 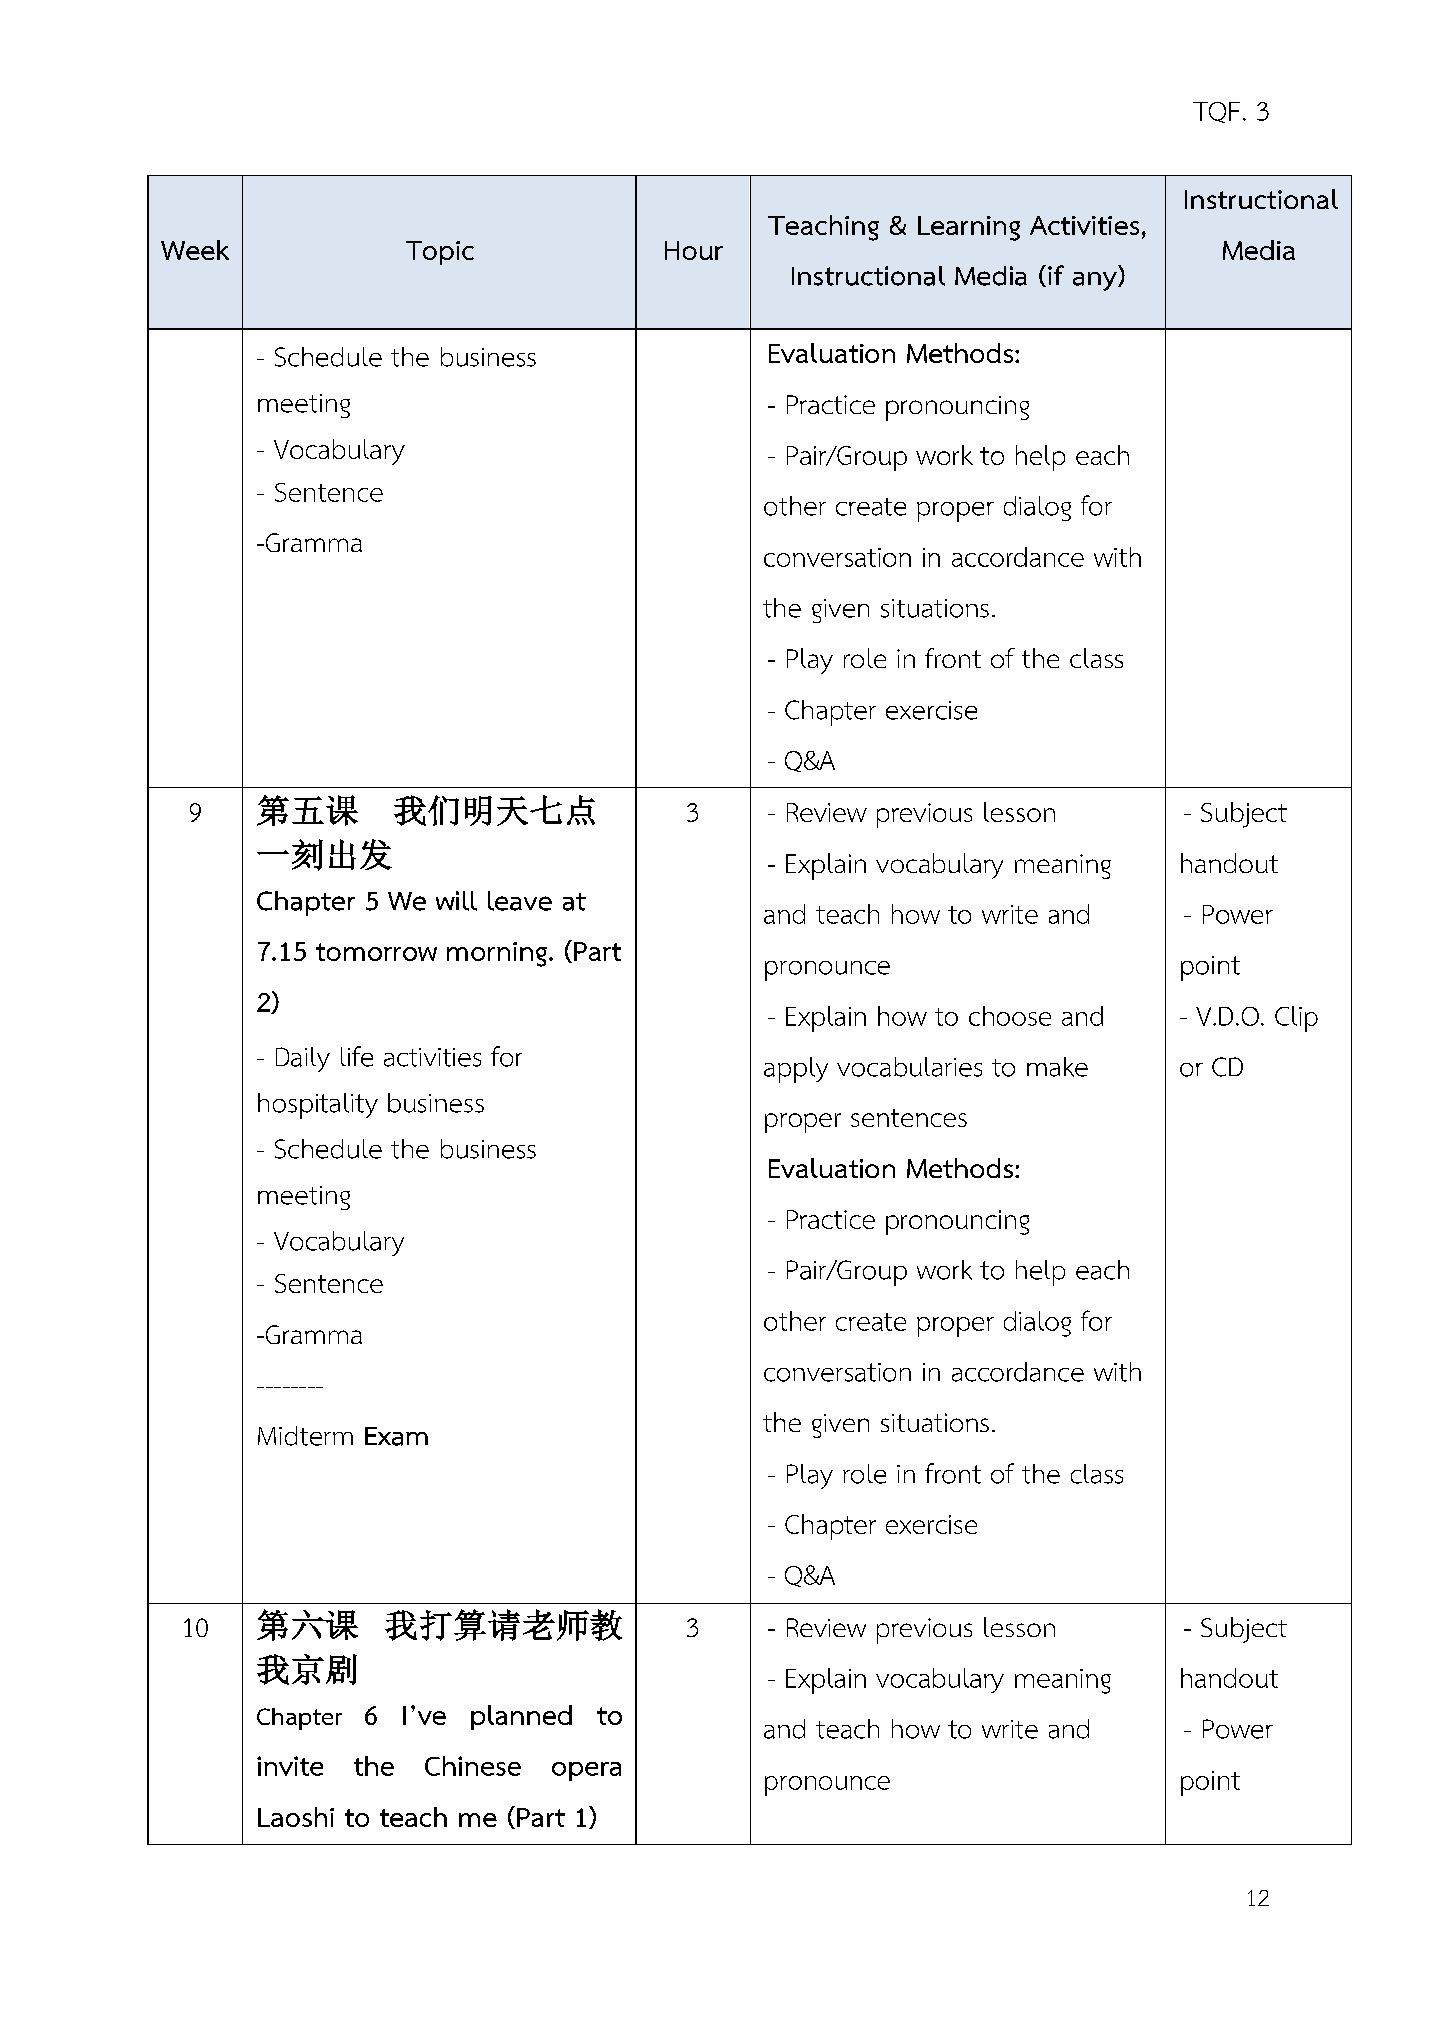 I want to click on make, so click(x=1057, y=1067).
